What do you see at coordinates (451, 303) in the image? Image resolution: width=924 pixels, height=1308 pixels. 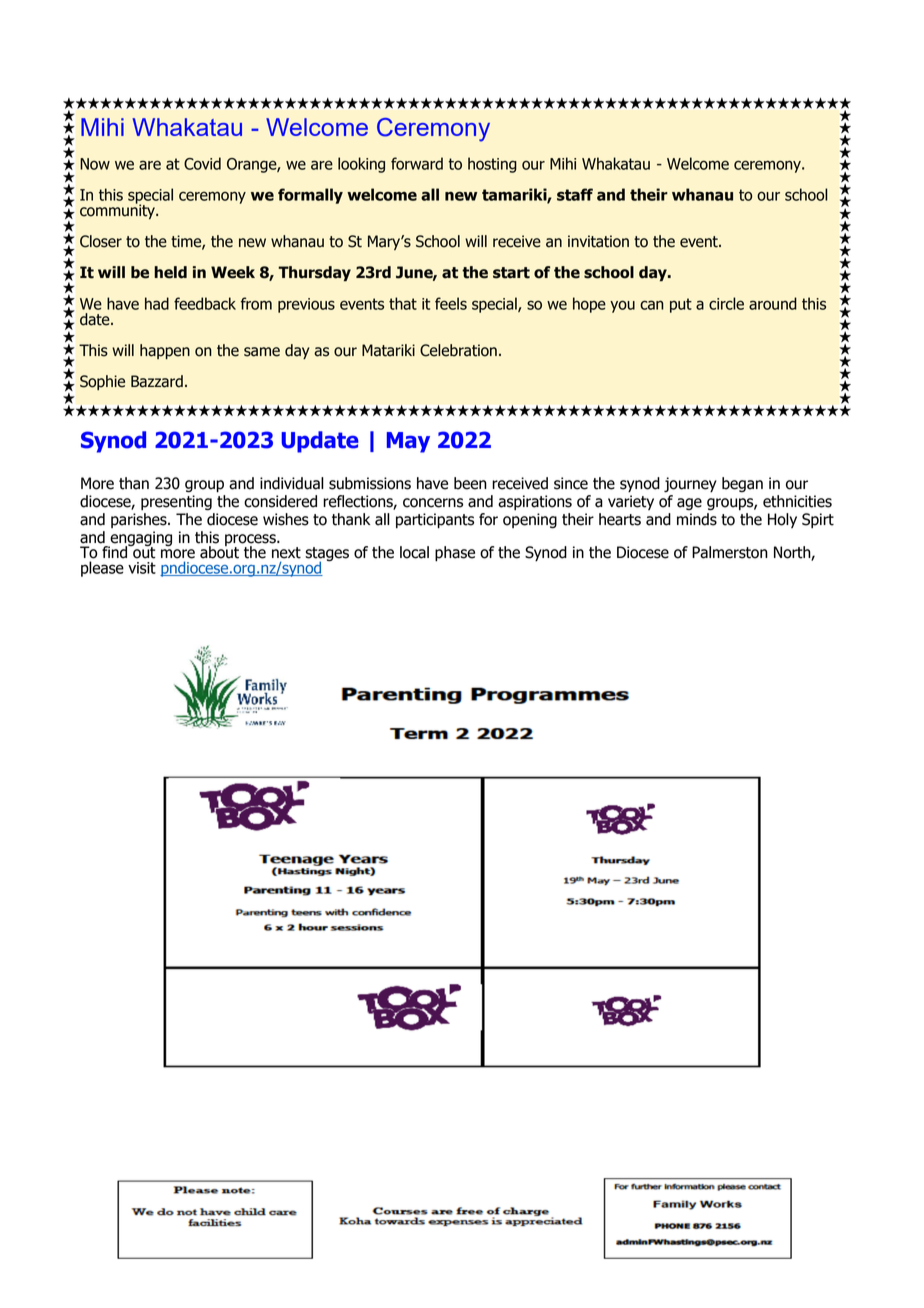 I see `feels` at bounding box center [451, 303].
